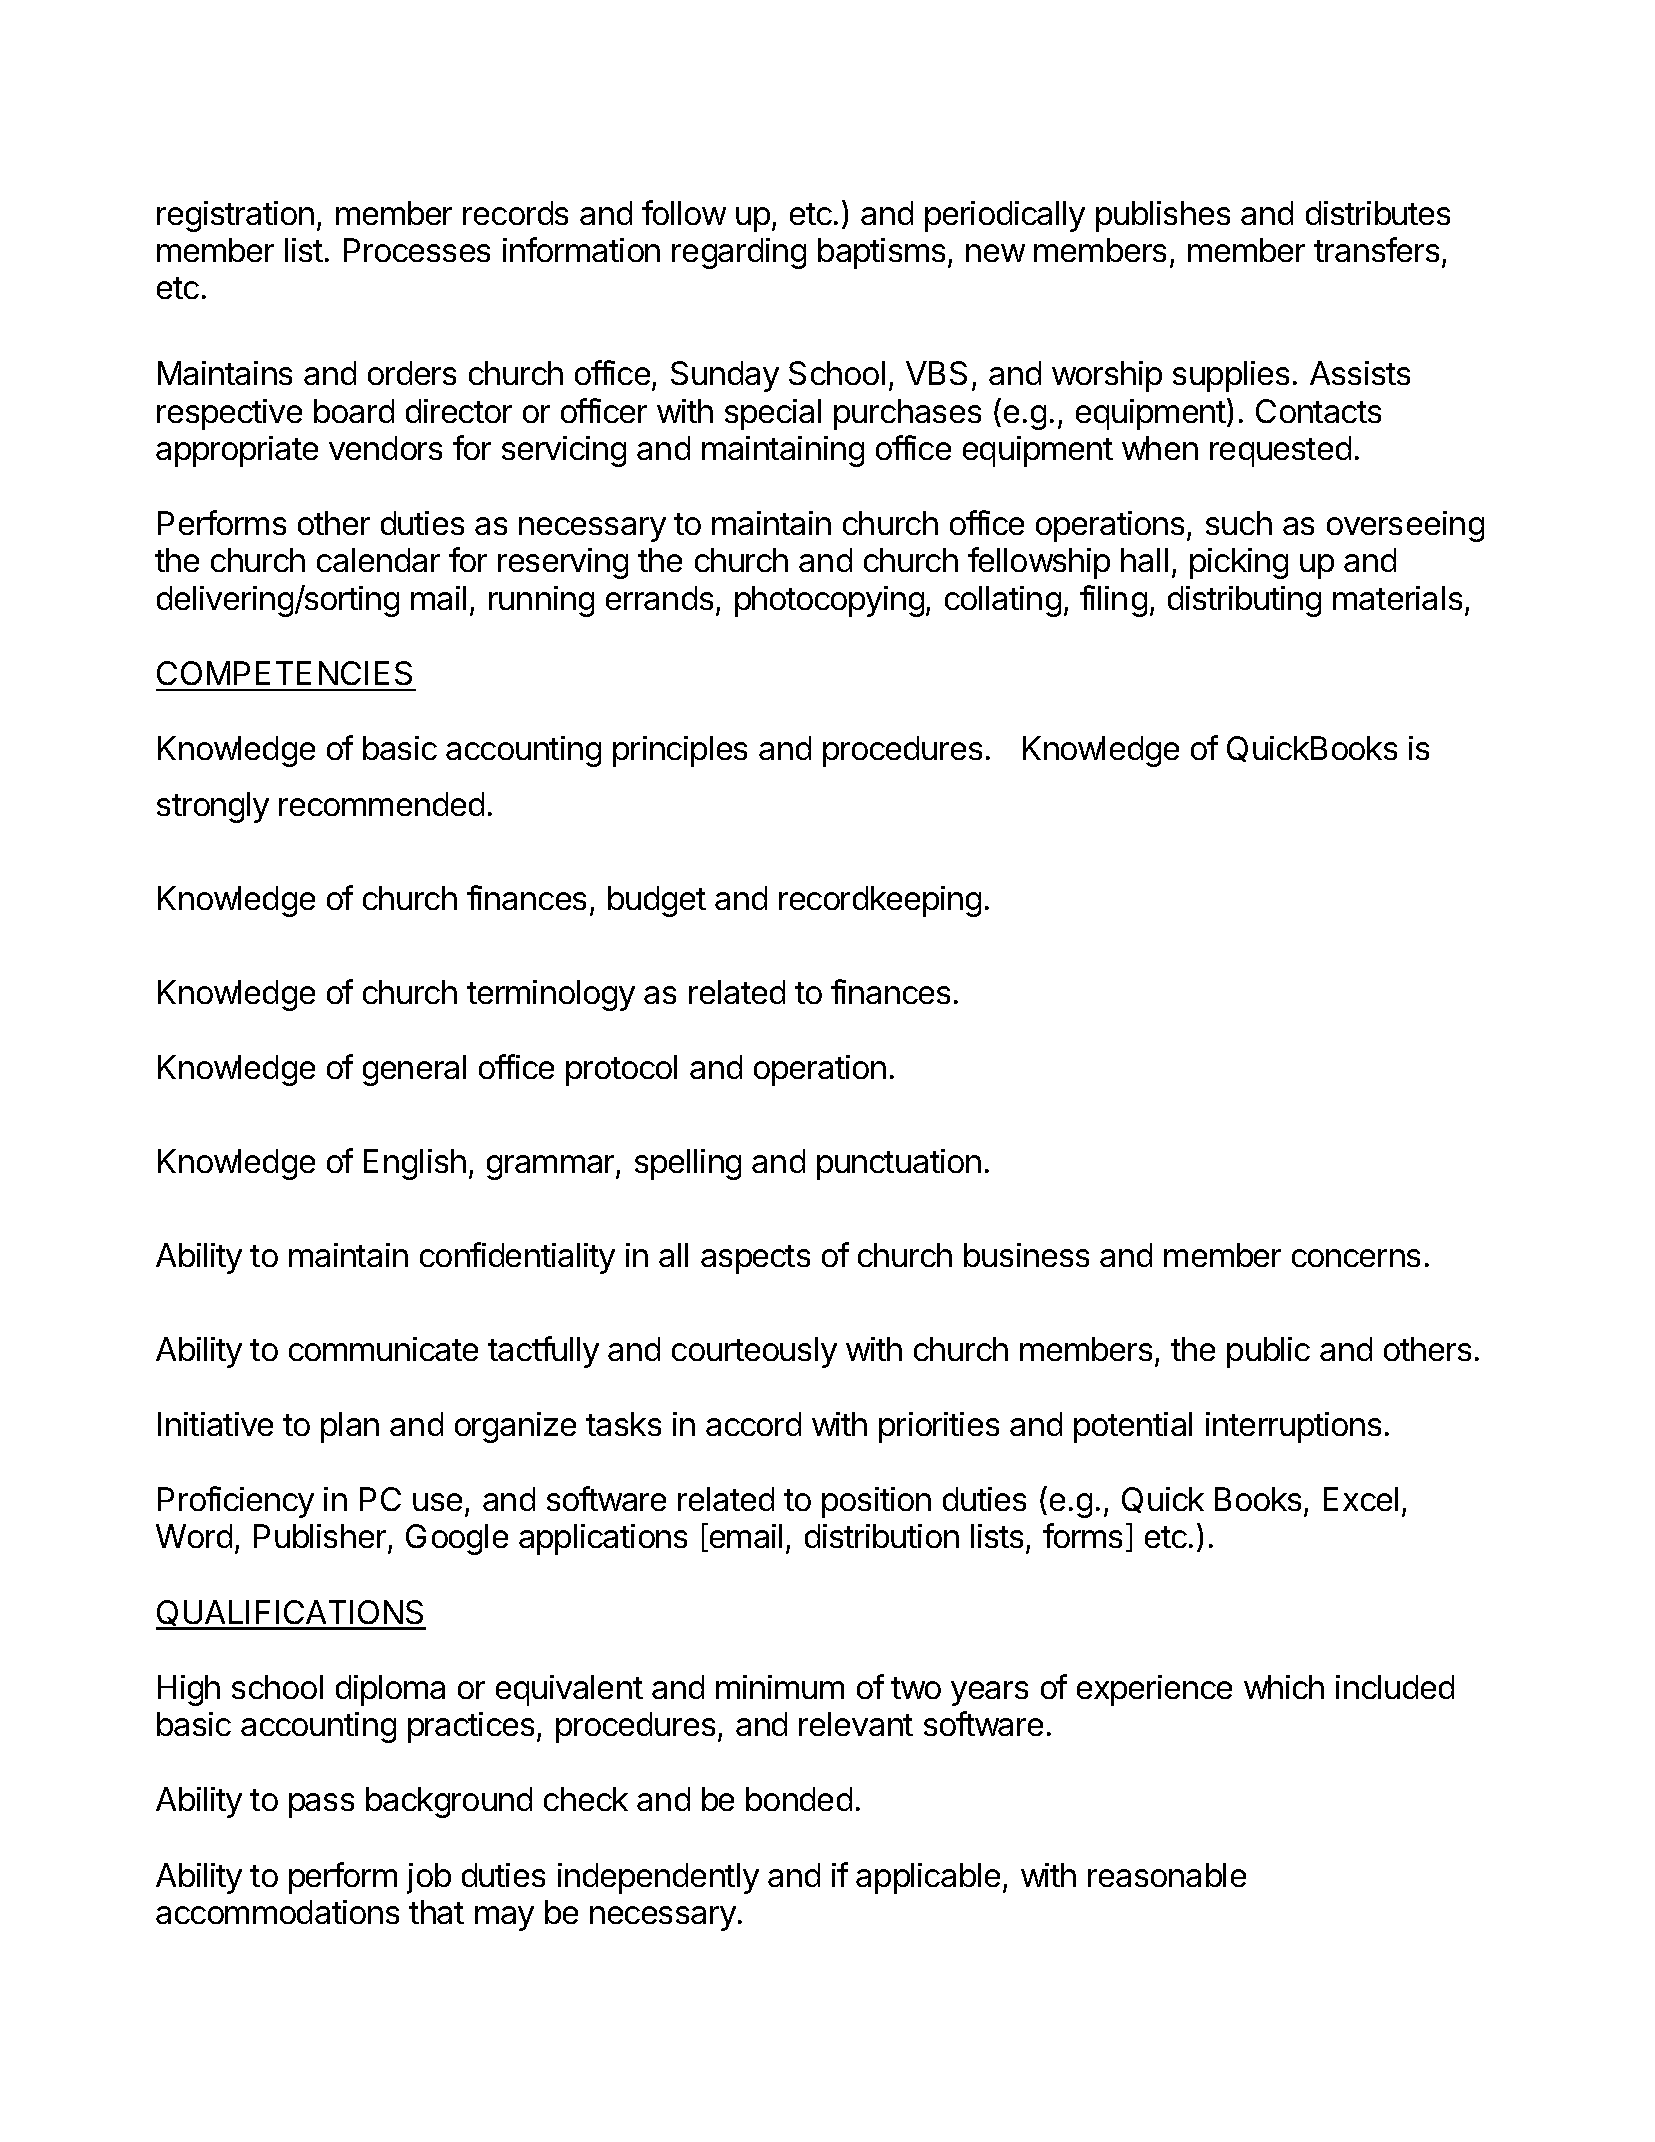 This screenshot has width=1655, height=2142. I want to click on accommodations, so click(277, 1912).
